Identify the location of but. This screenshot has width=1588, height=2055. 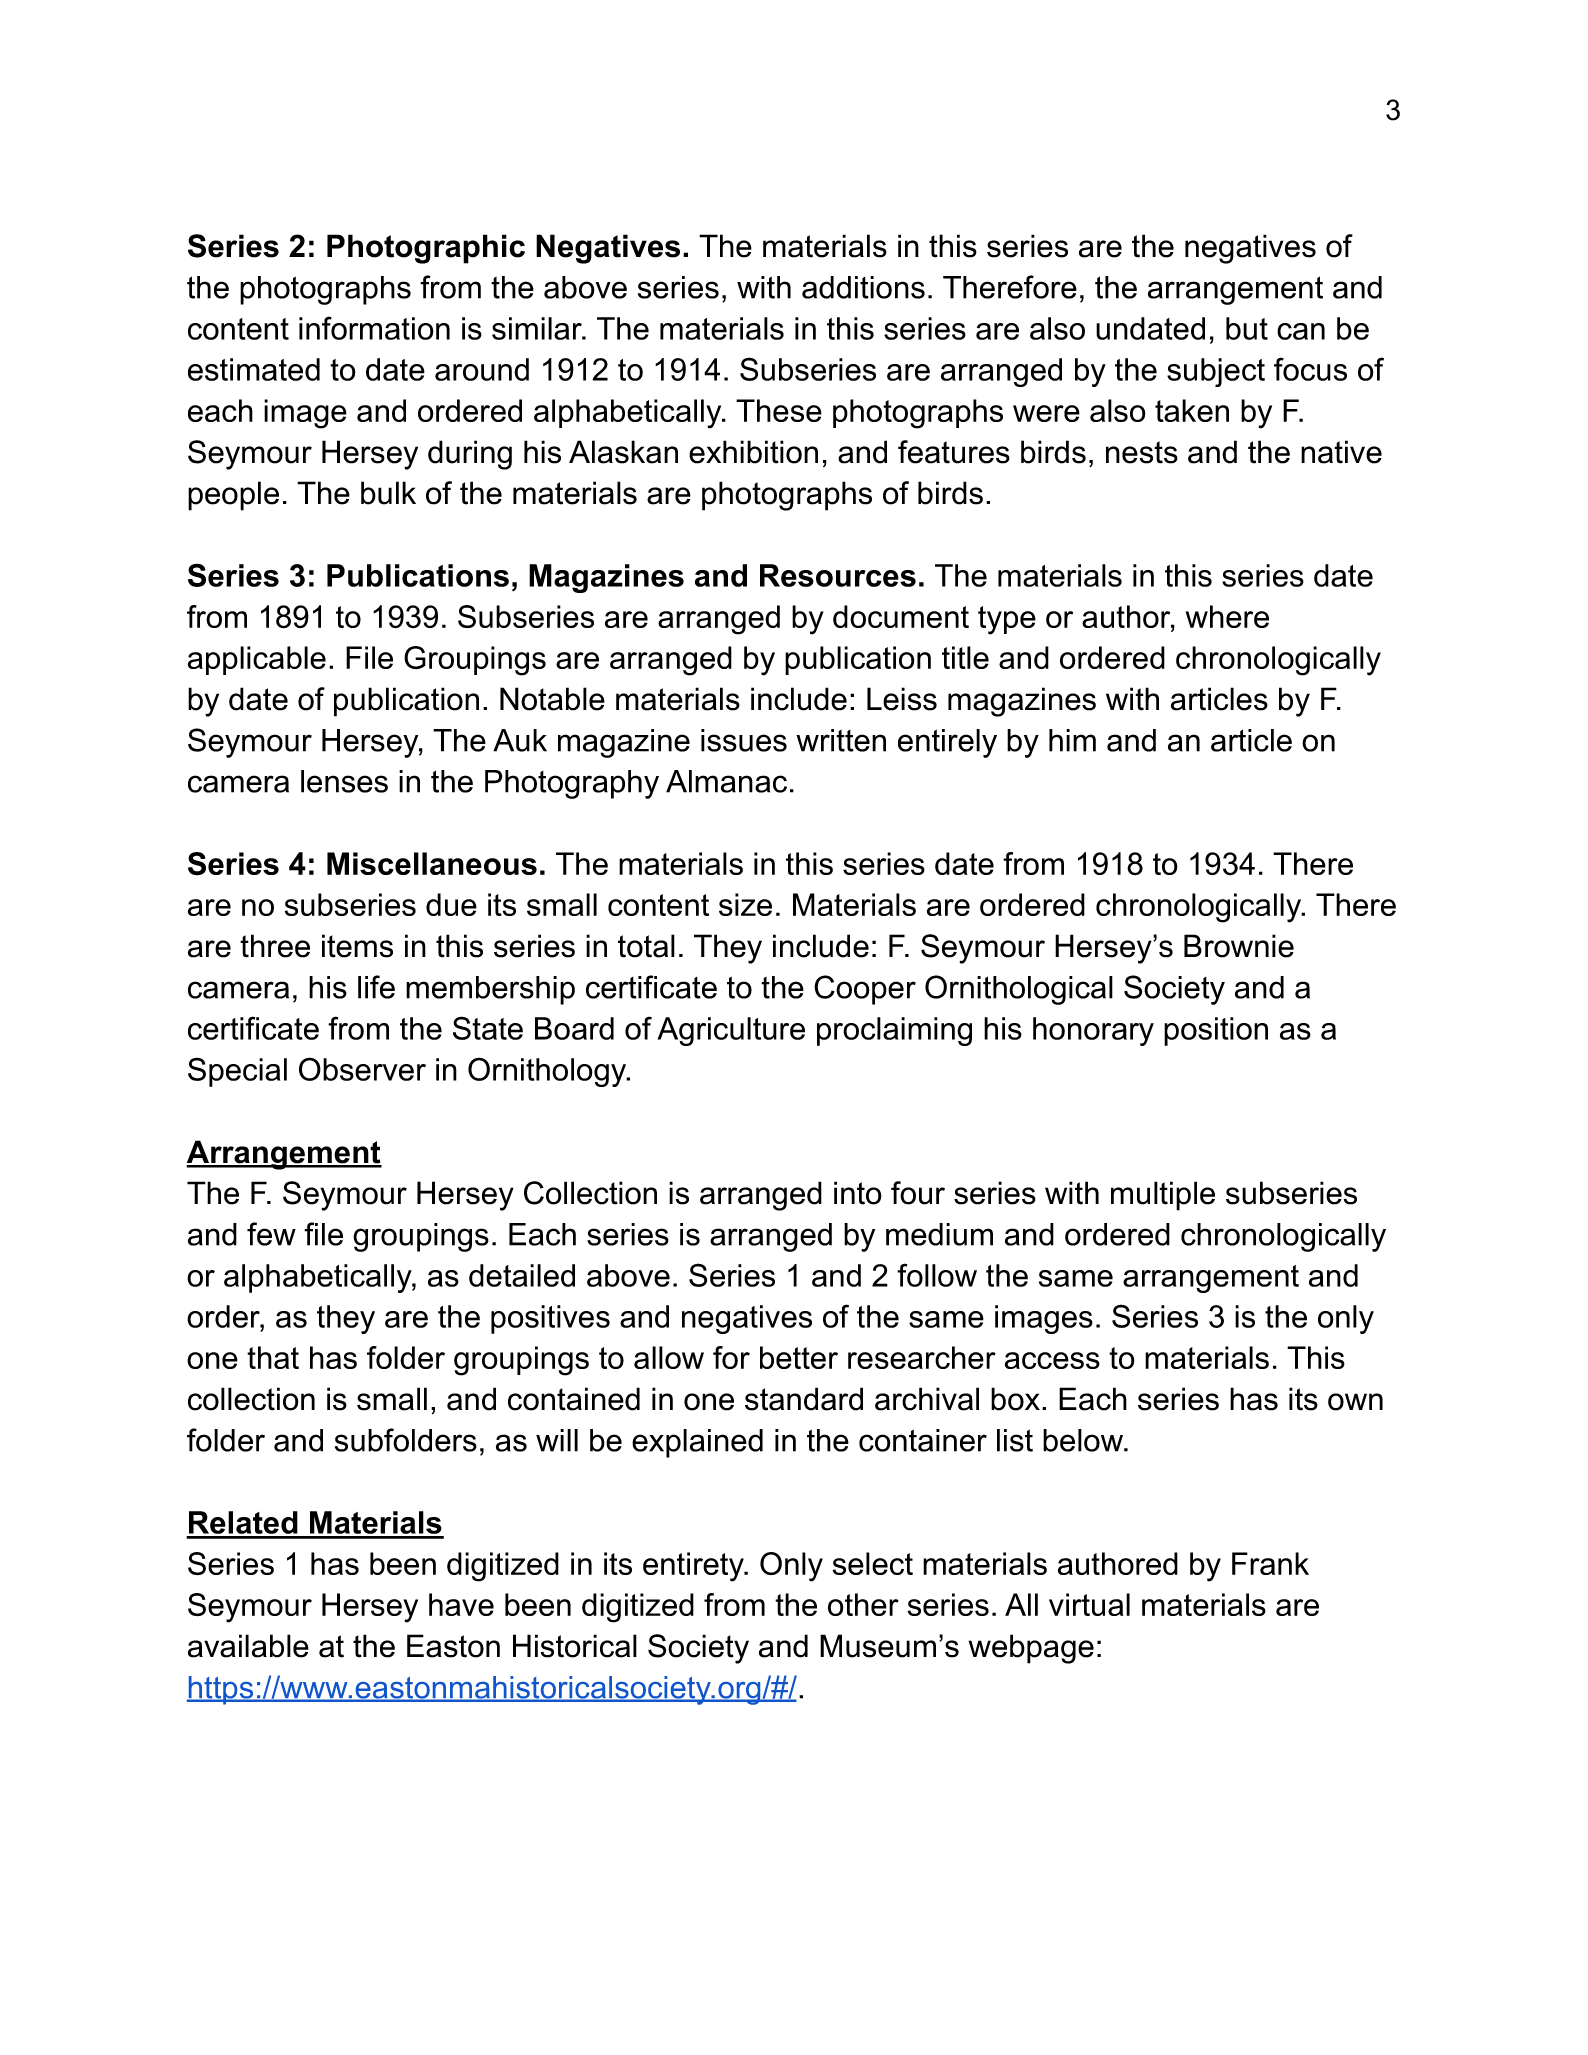
(1247, 328).
